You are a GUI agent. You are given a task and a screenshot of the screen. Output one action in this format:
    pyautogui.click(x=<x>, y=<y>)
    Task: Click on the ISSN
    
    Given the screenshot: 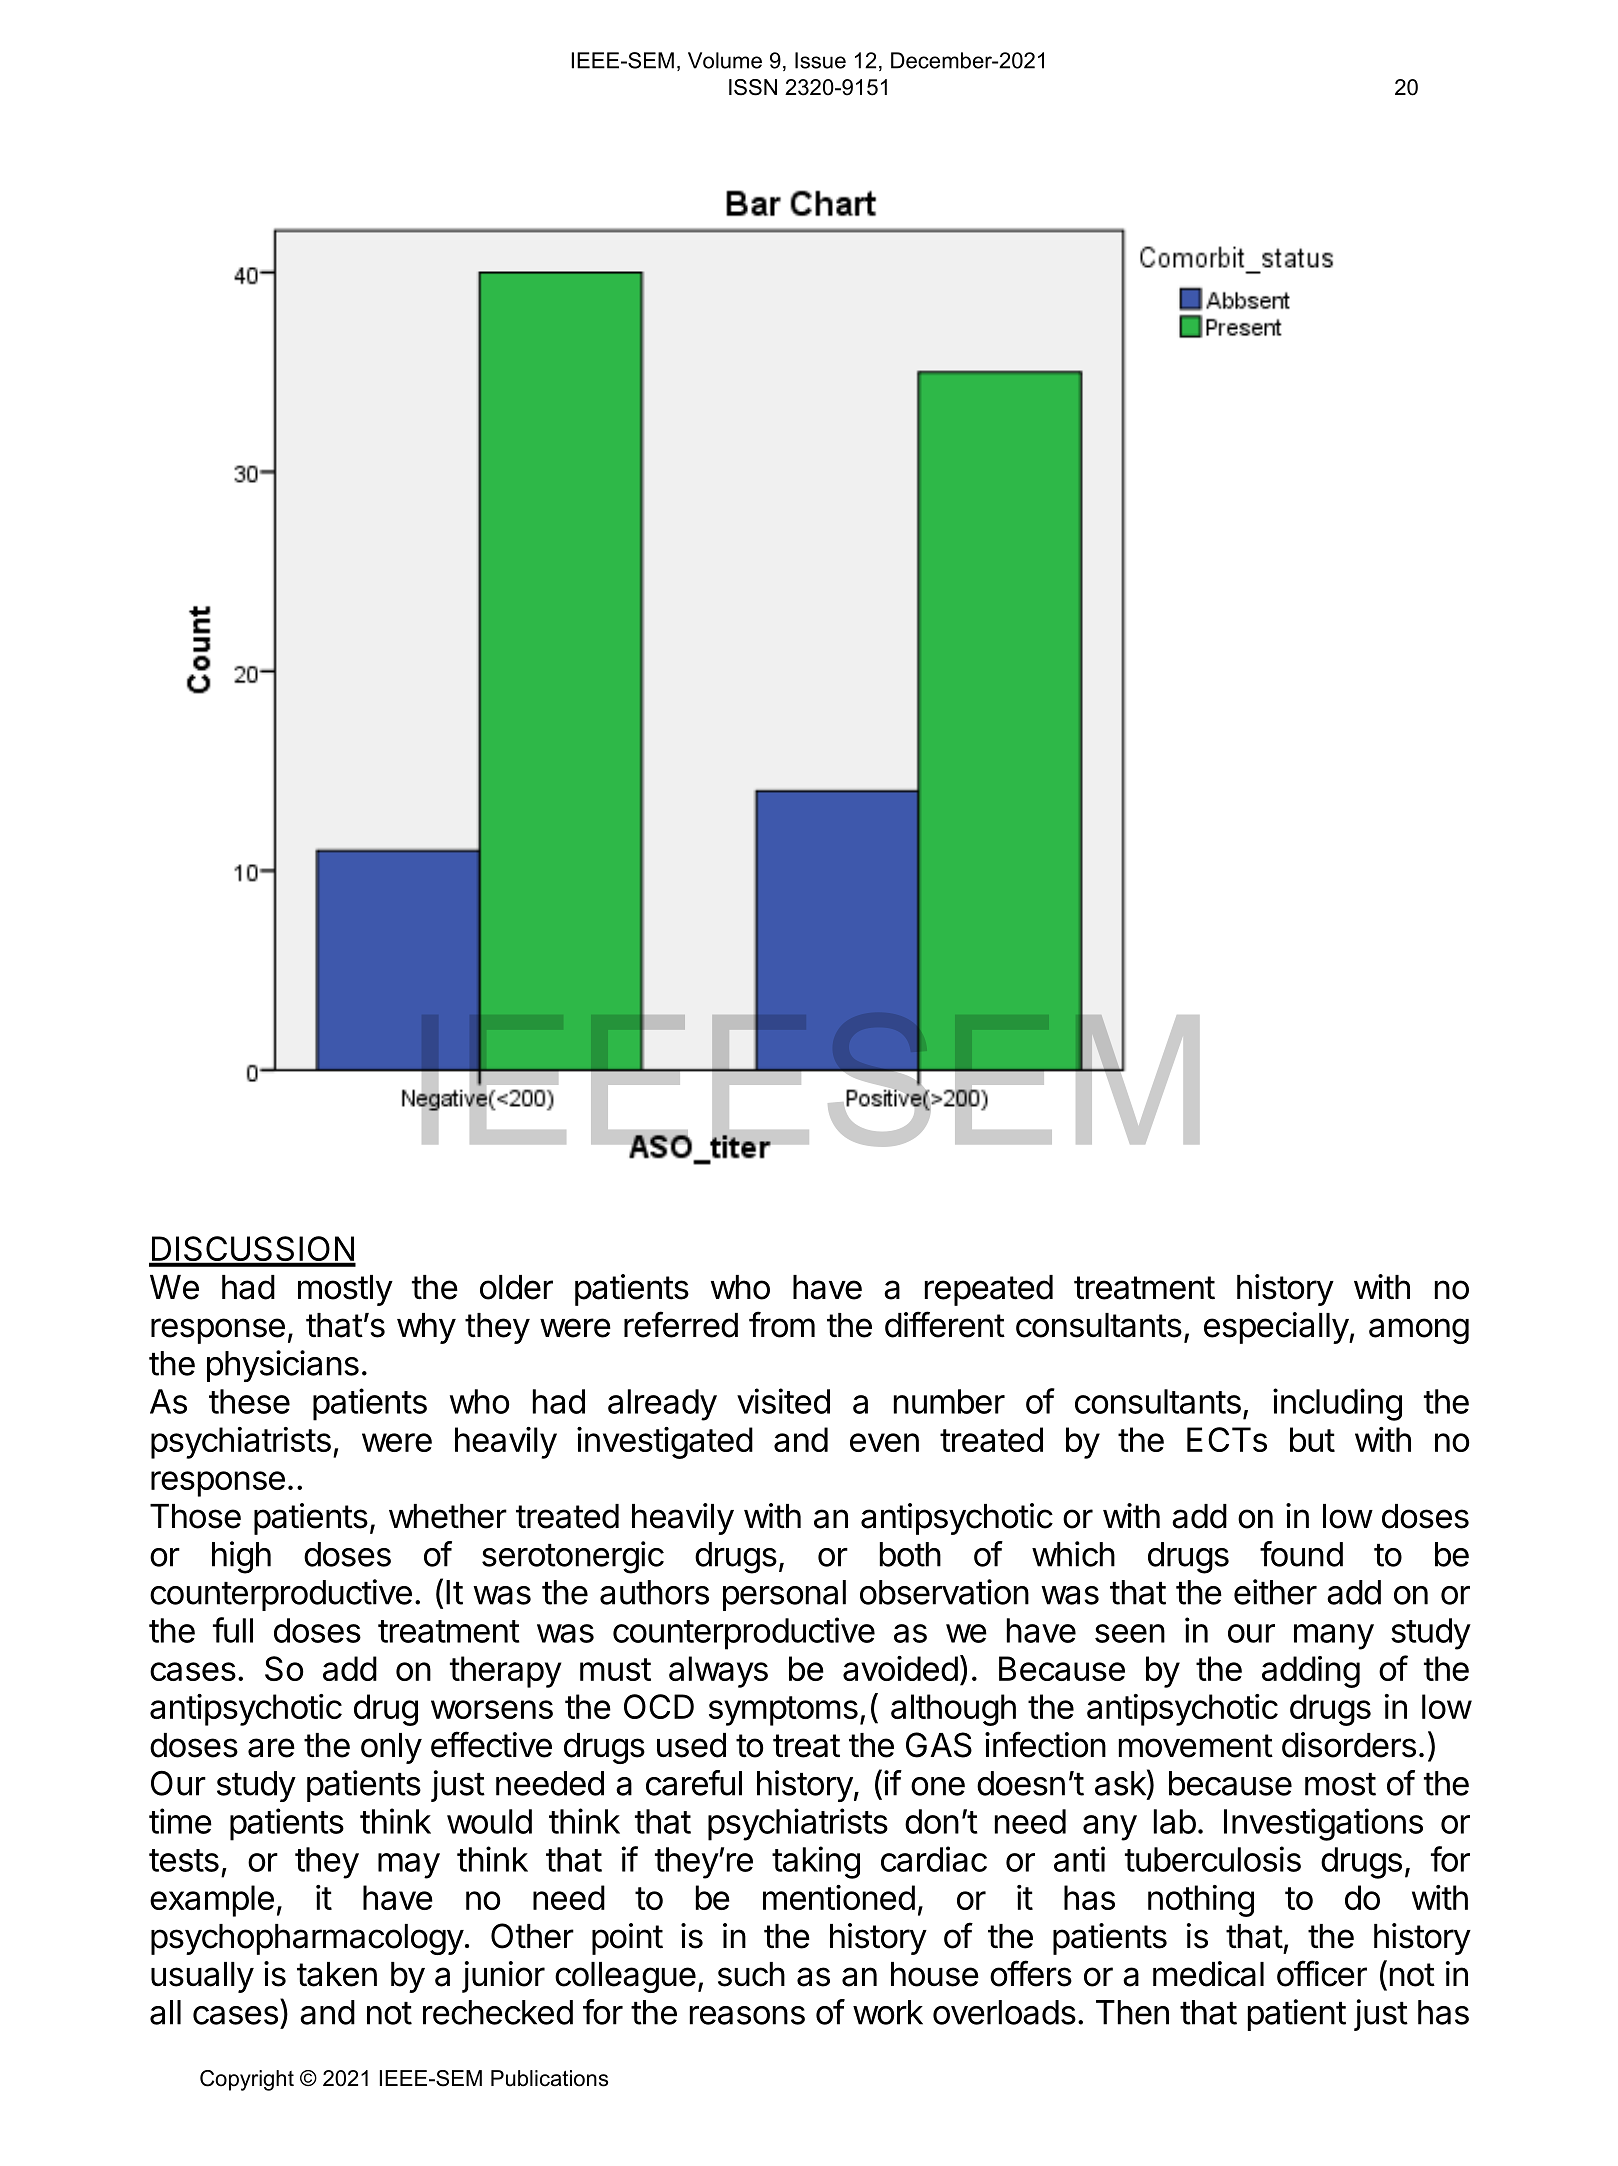 What is the action you would take?
    pyautogui.click(x=753, y=87)
